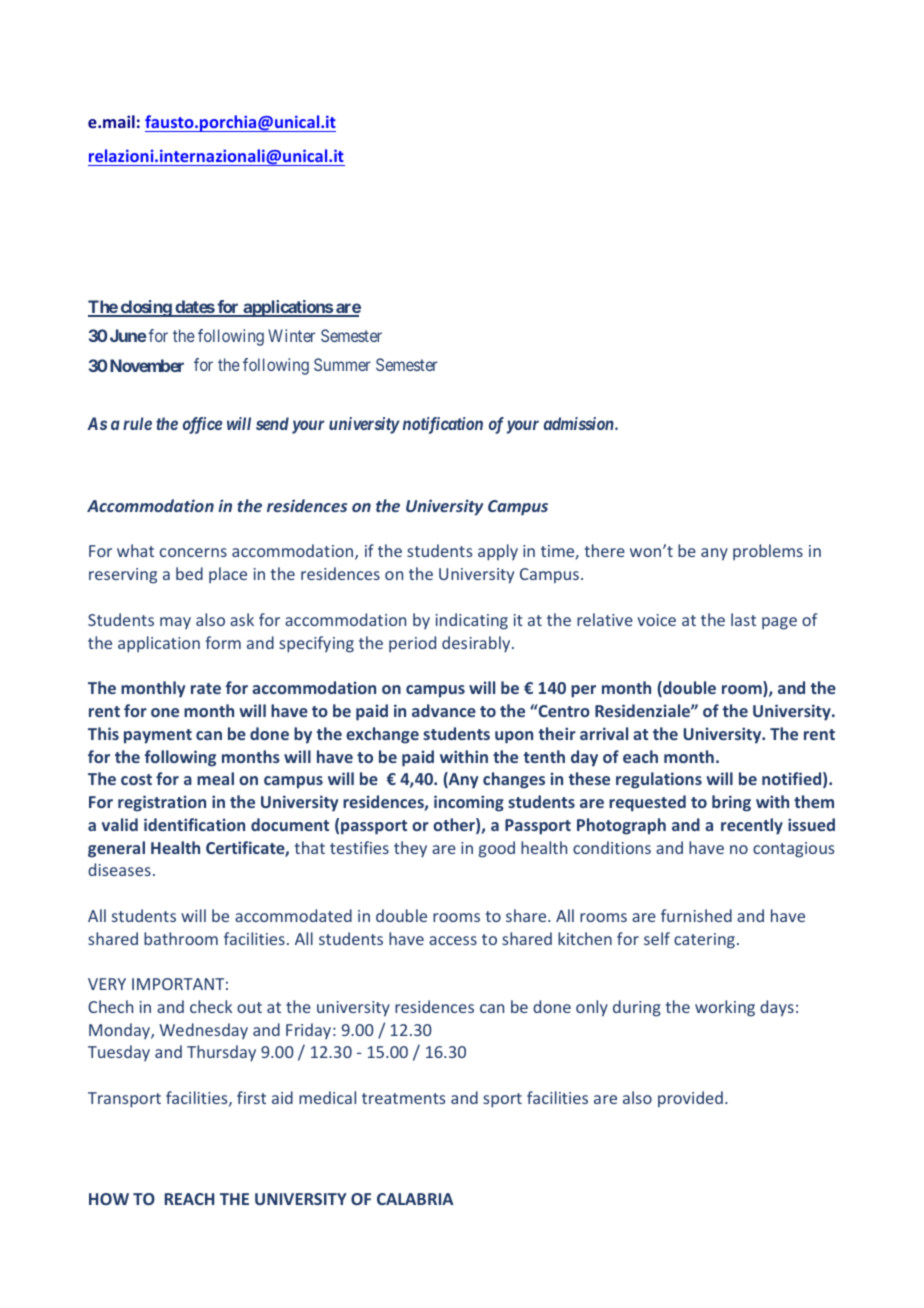  What do you see at coordinates (128, 335) in the screenshot?
I see `June` at bounding box center [128, 335].
